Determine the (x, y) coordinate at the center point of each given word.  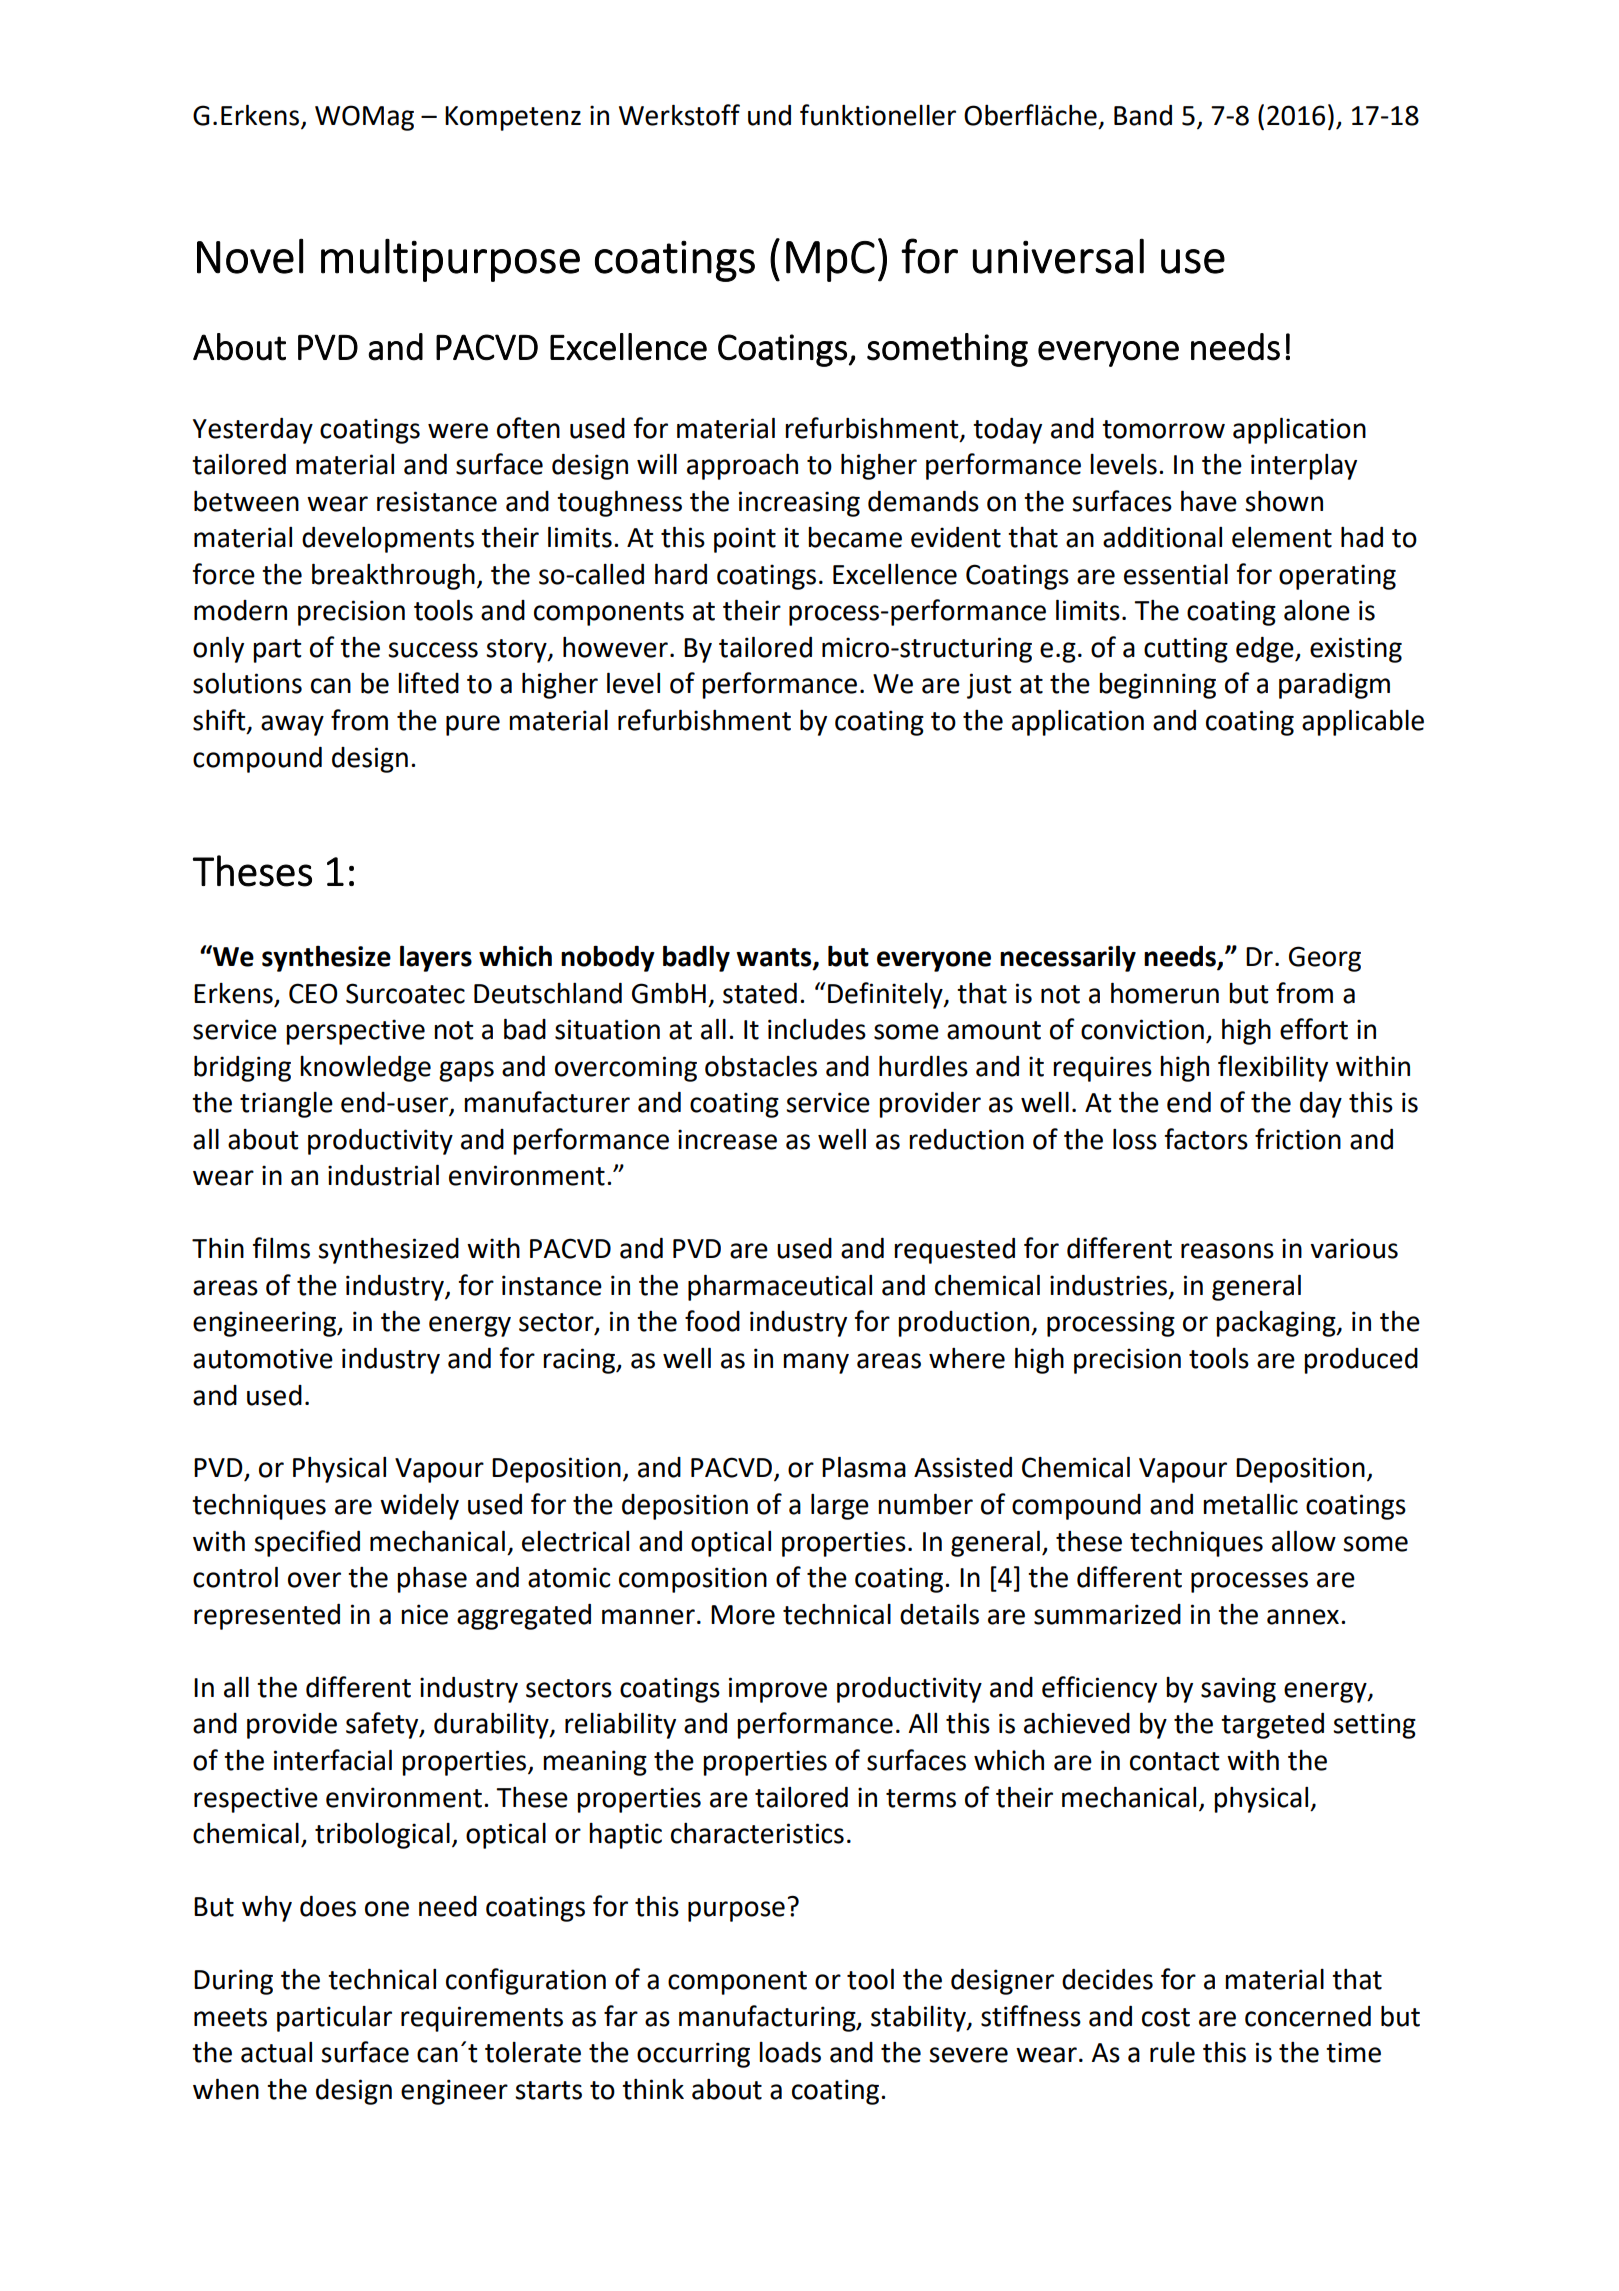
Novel (250, 256)
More (743, 1615)
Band (1143, 115)
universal (1058, 256)
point (745, 540)
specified (307, 1543)
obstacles (761, 1066)
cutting (1186, 650)
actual (276, 2052)
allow (1304, 1541)
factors (1206, 1139)
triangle (286, 1105)
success (433, 650)
